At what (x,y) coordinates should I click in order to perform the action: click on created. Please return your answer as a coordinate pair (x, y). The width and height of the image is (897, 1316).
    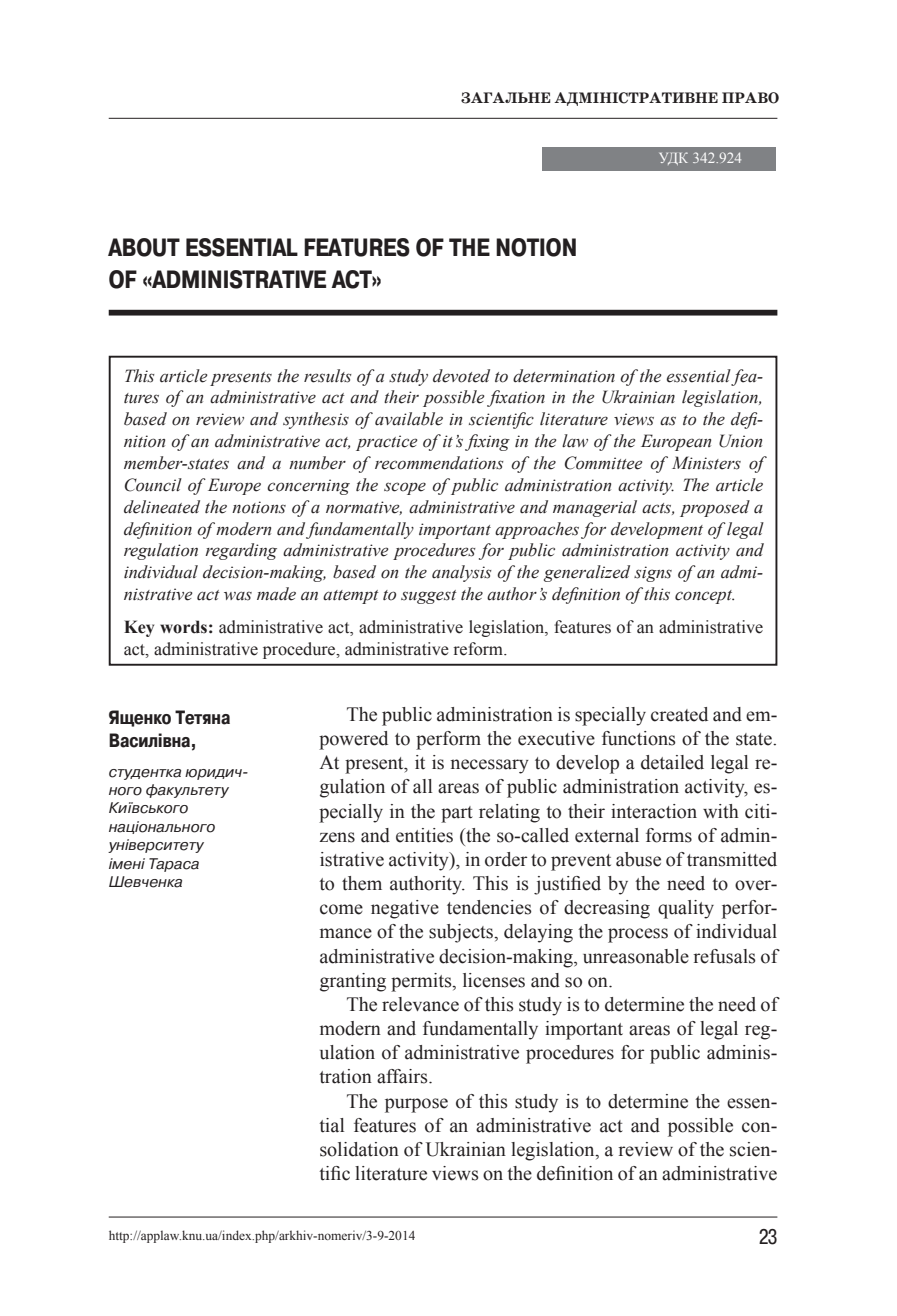
    Looking at the image, I should click on (679, 714).
